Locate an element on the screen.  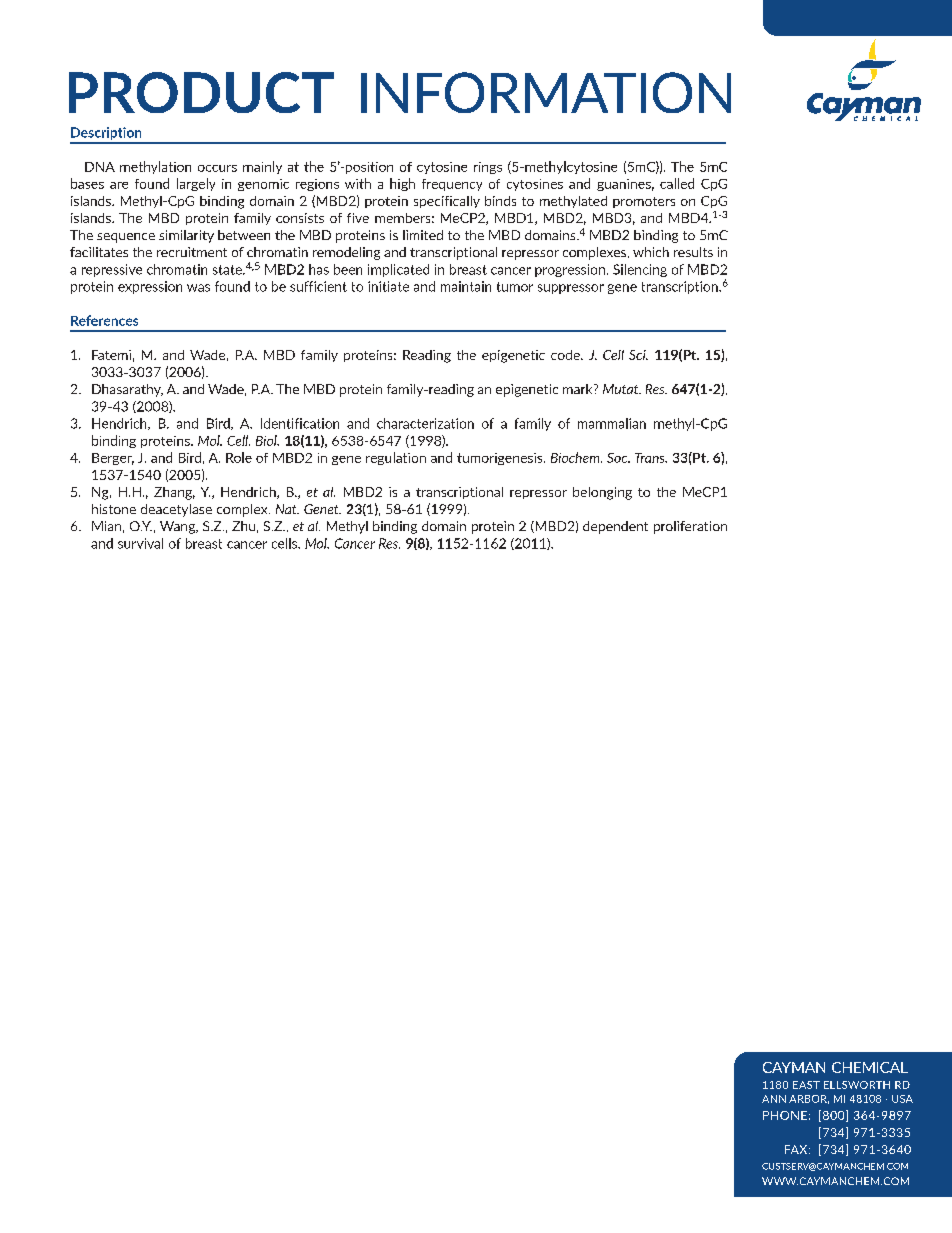
survival is located at coordinates (140, 543).
